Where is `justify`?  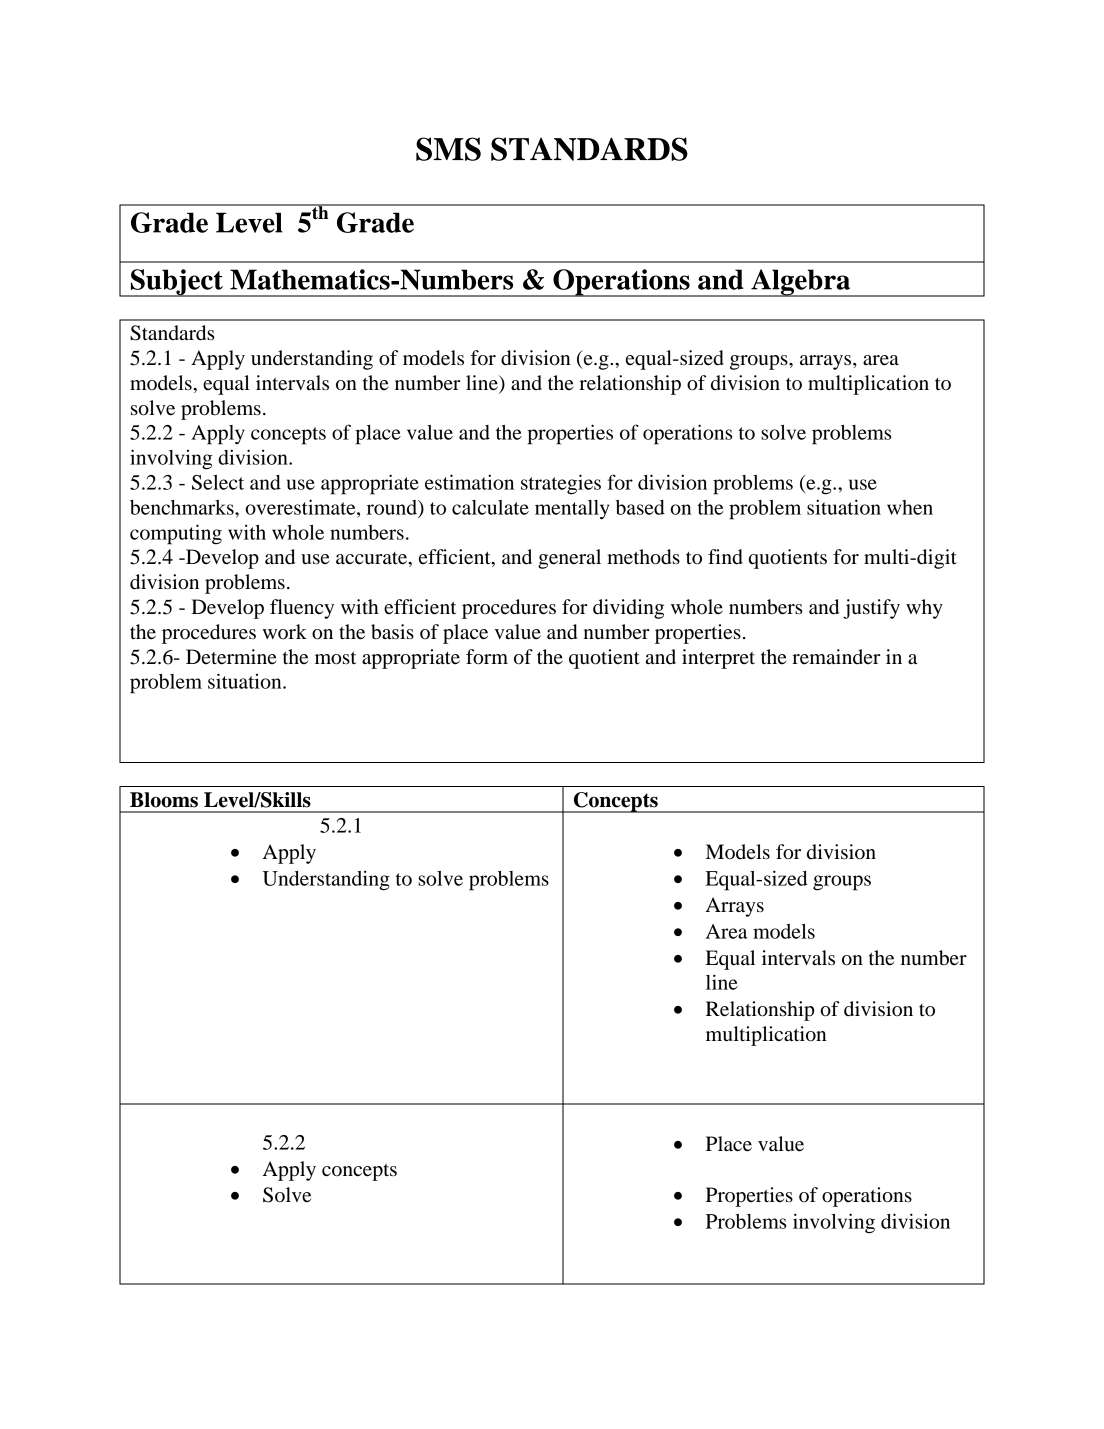 justify is located at coordinates (871, 609).
